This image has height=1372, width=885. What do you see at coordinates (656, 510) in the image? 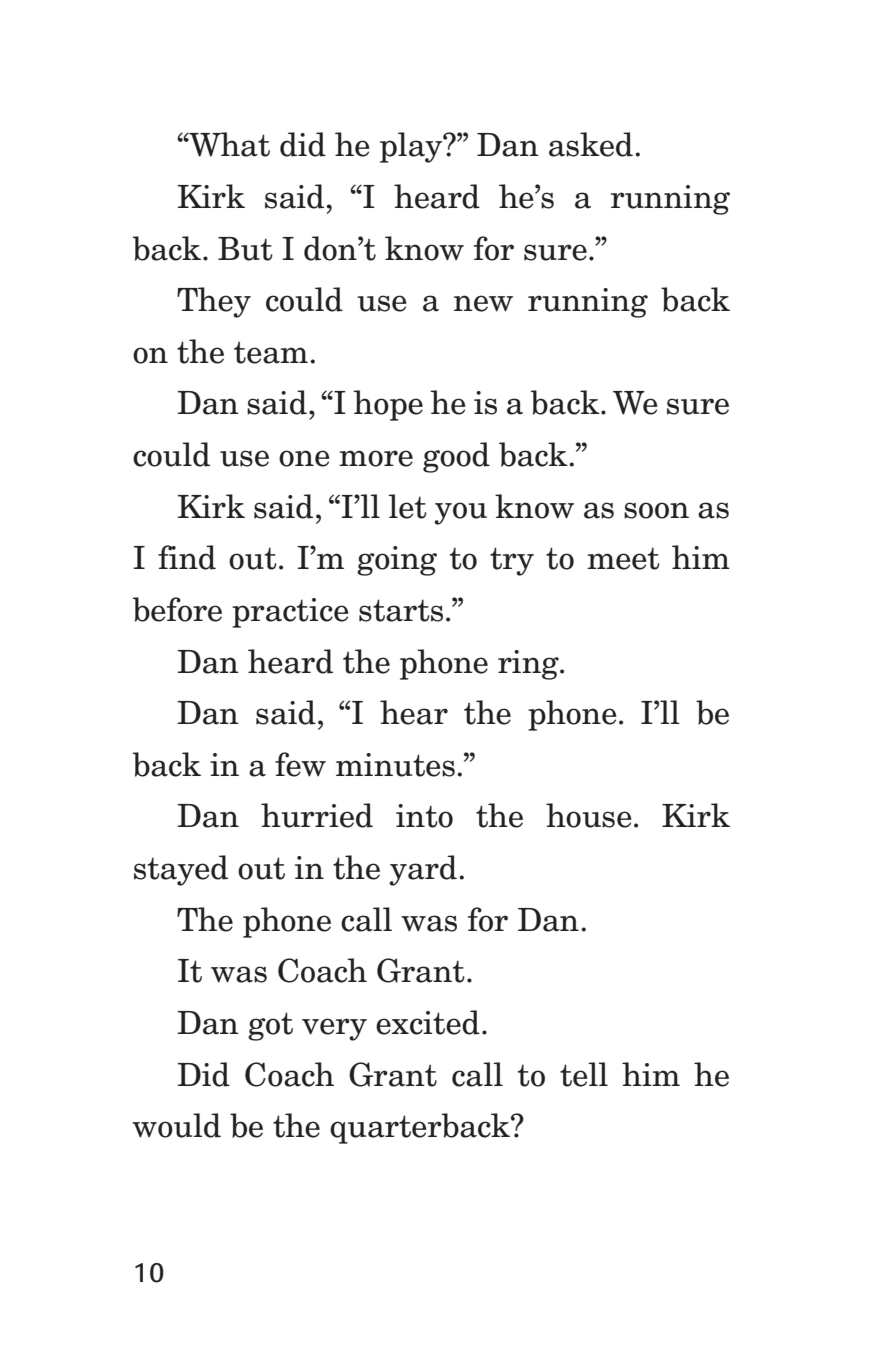
I see `soon` at bounding box center [656, 510].
